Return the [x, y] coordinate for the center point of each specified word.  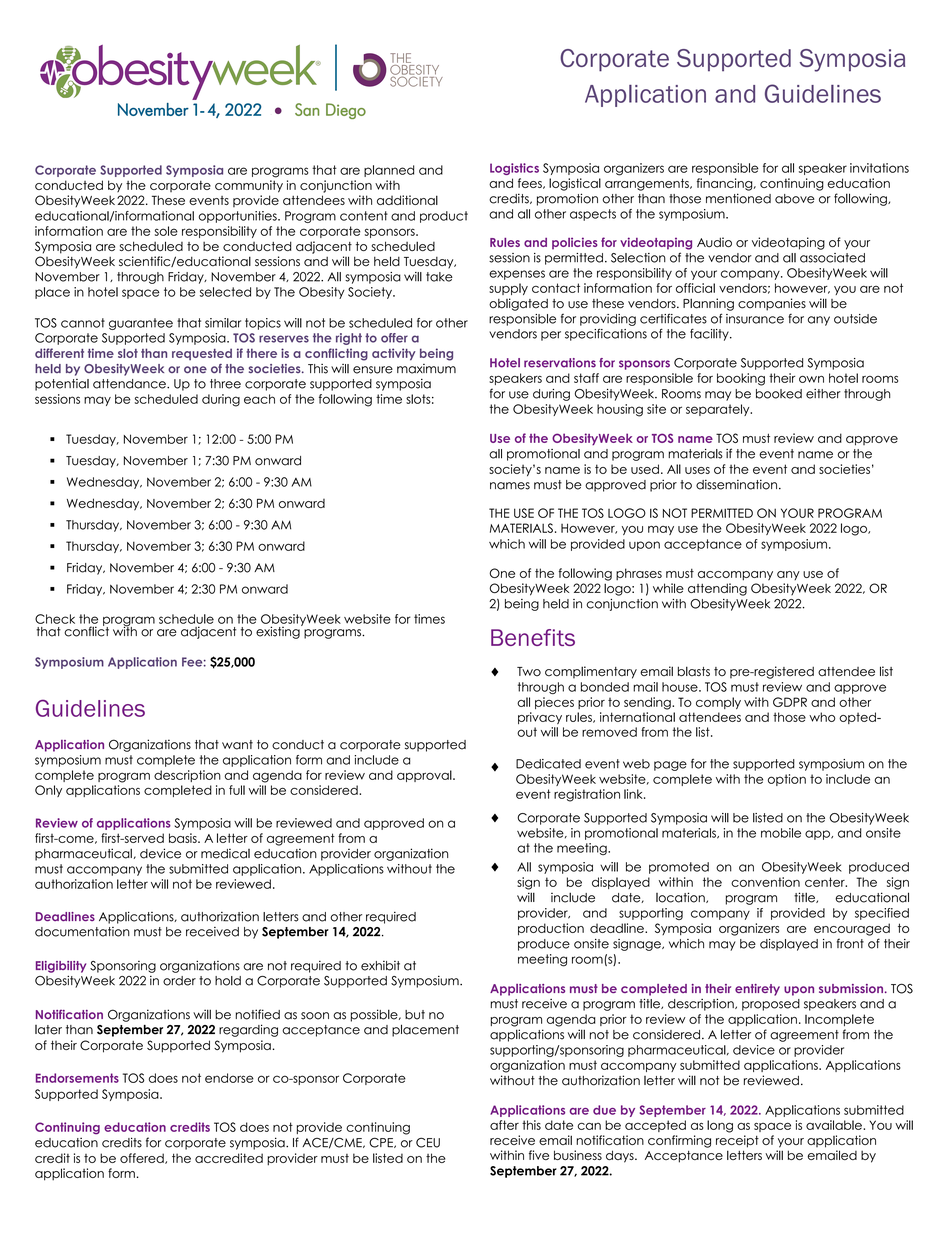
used [645, 469]
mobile [781, 833]
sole [166, 231]
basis [184, 838]
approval [425, 776]
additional [407, 200]
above [795, 199]
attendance [130, 384]
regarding [248, 1030]
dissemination [736, 484]
